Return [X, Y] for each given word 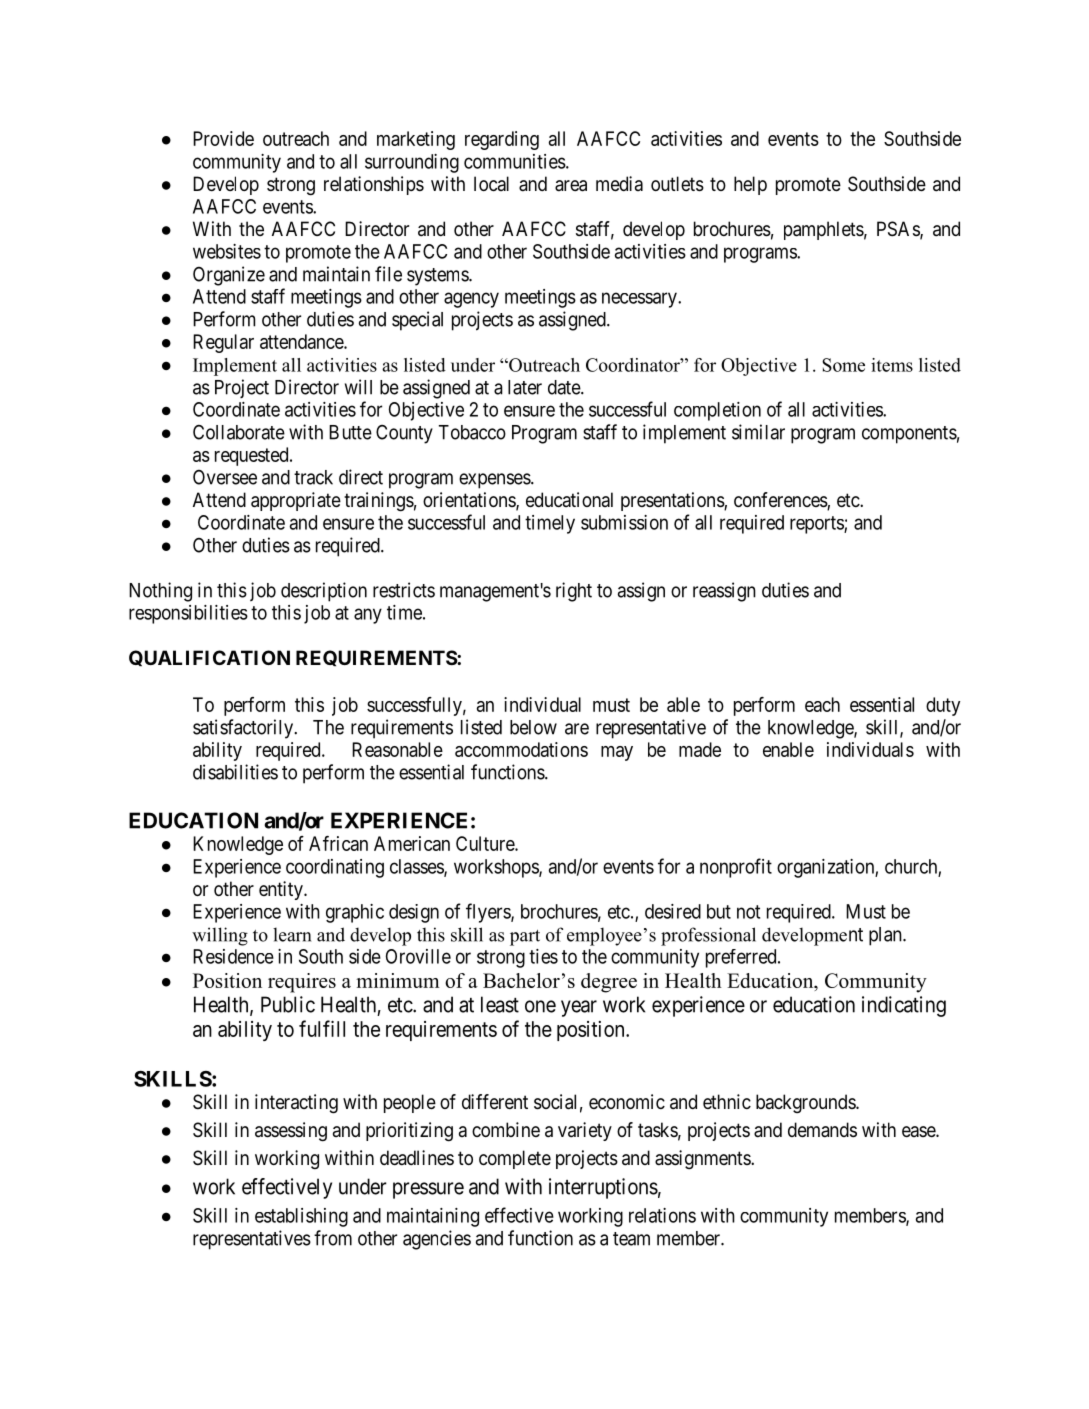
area [571, 186]
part [525, 938]
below [533, 727]
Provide [223, 138]
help [750, 185]
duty [943, 706]
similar [758, 432]
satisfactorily [244, 729]
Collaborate [239, 432]
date [565, 387]
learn [292, 934]
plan [886, 936]
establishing [301, 1217]
